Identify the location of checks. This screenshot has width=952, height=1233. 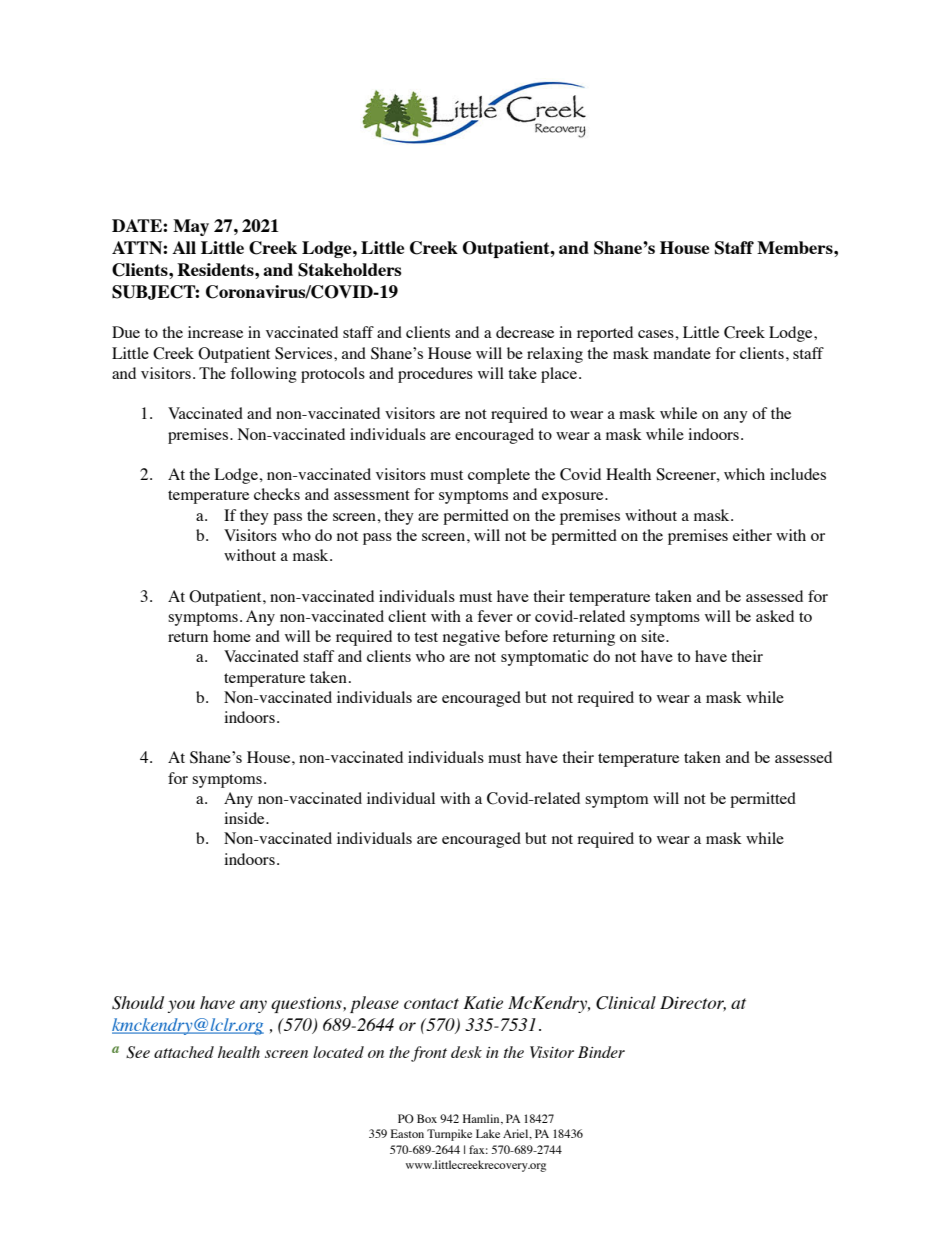
(277, 494).
